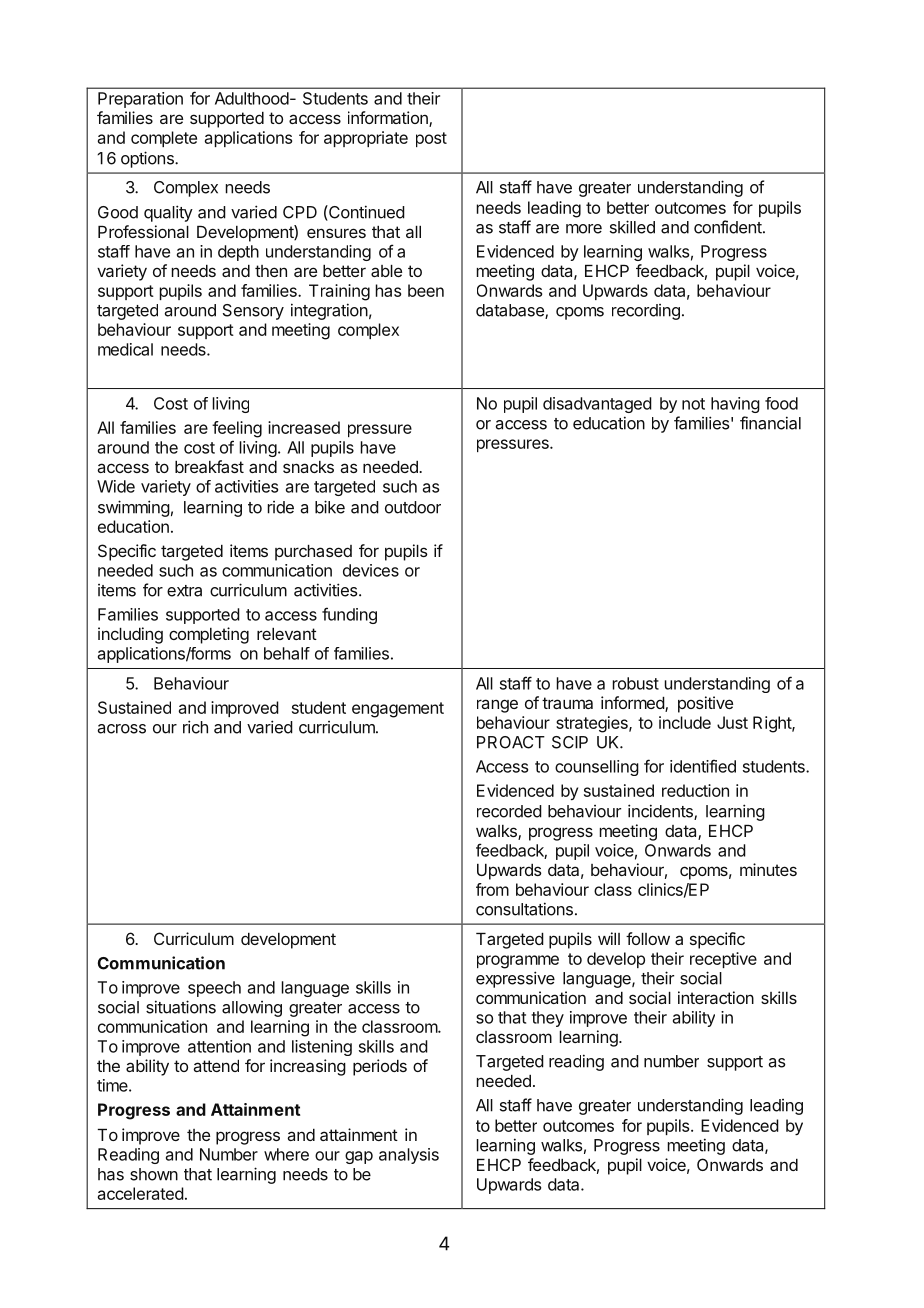  Describe the element at coordinates (431, 139) in the page. I see `post` at that location.
